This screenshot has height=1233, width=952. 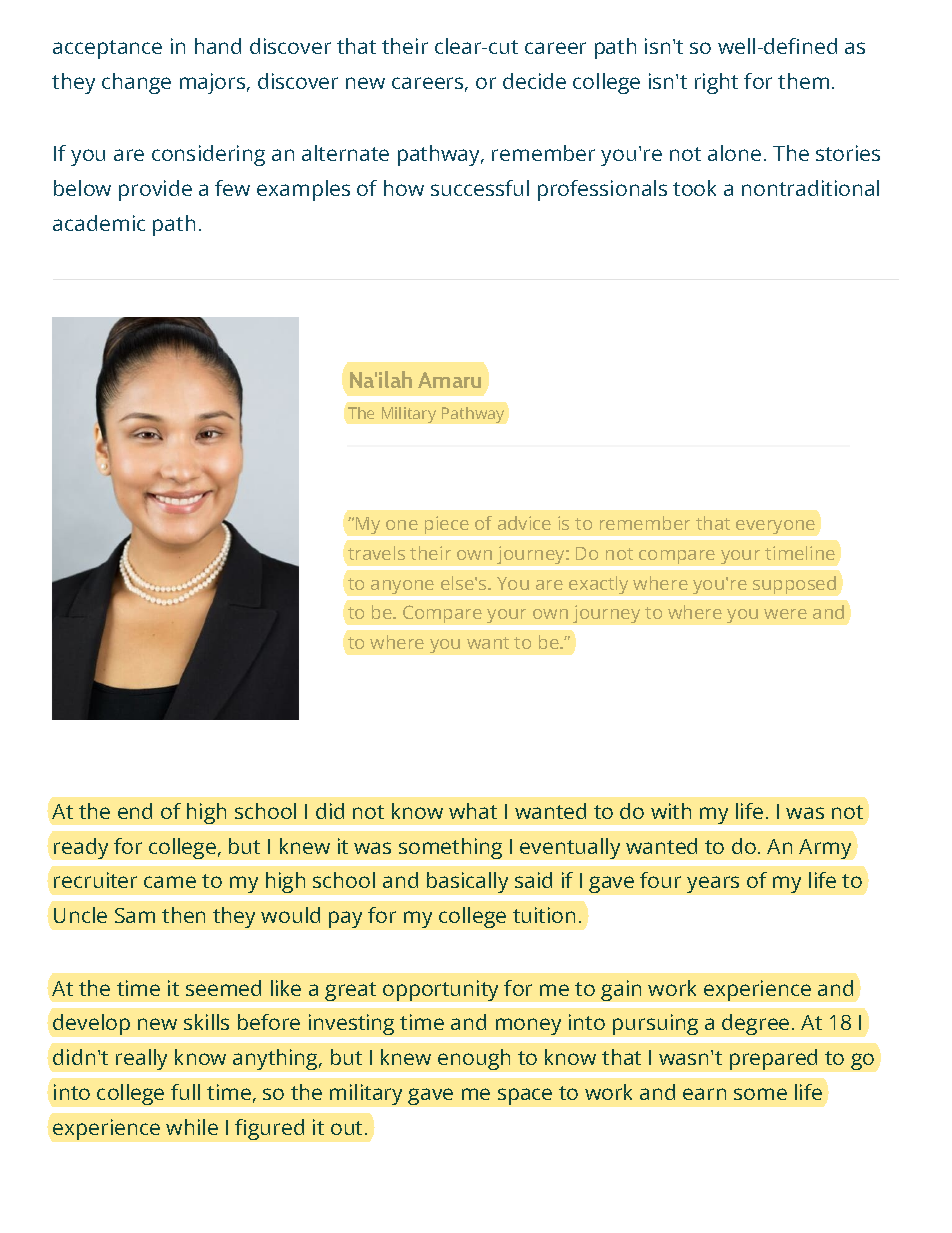 I want to click on anyone, so click(x=402, y=587).
